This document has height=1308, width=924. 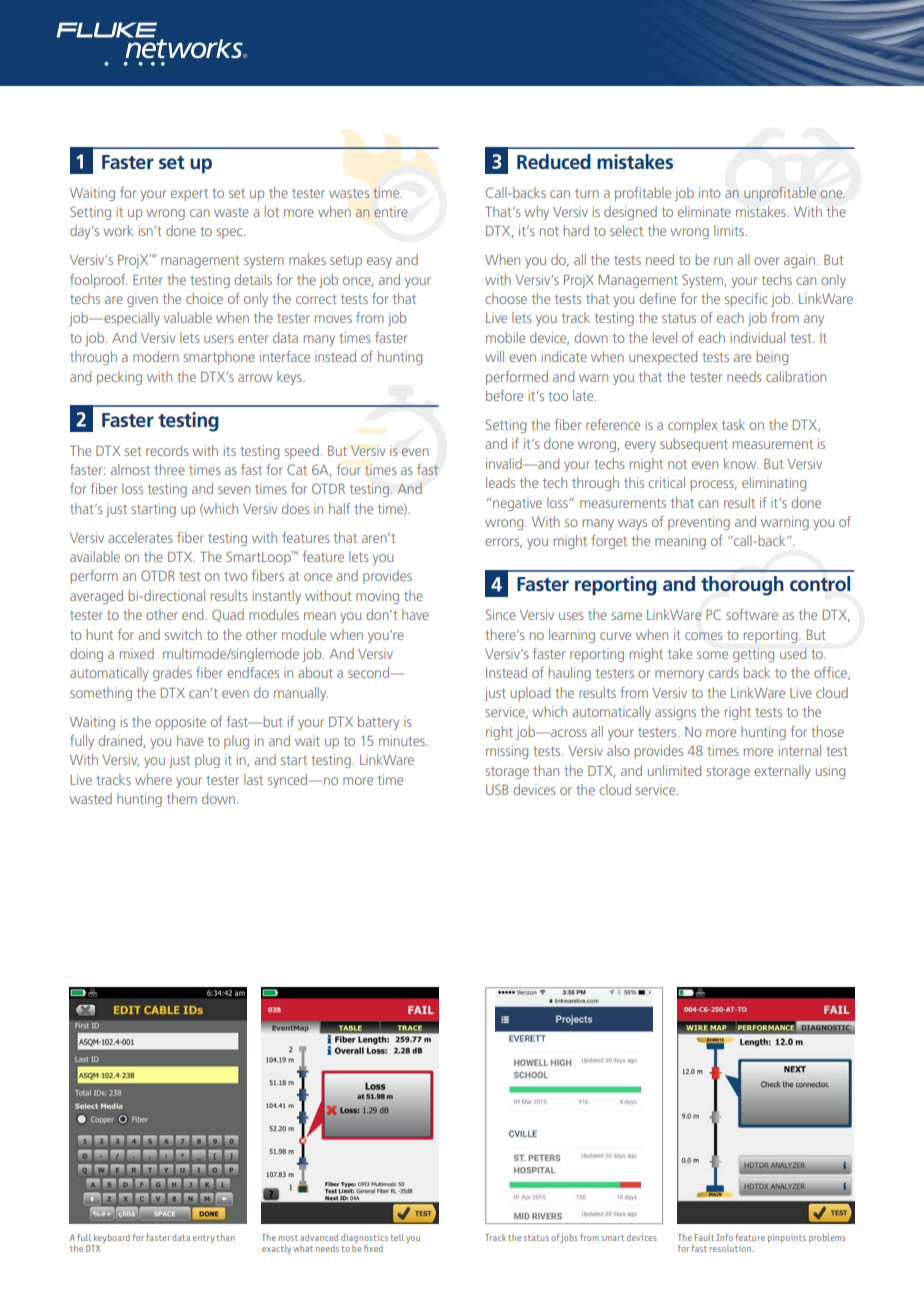 I want to click on externally, so click(x=782, y=772).
